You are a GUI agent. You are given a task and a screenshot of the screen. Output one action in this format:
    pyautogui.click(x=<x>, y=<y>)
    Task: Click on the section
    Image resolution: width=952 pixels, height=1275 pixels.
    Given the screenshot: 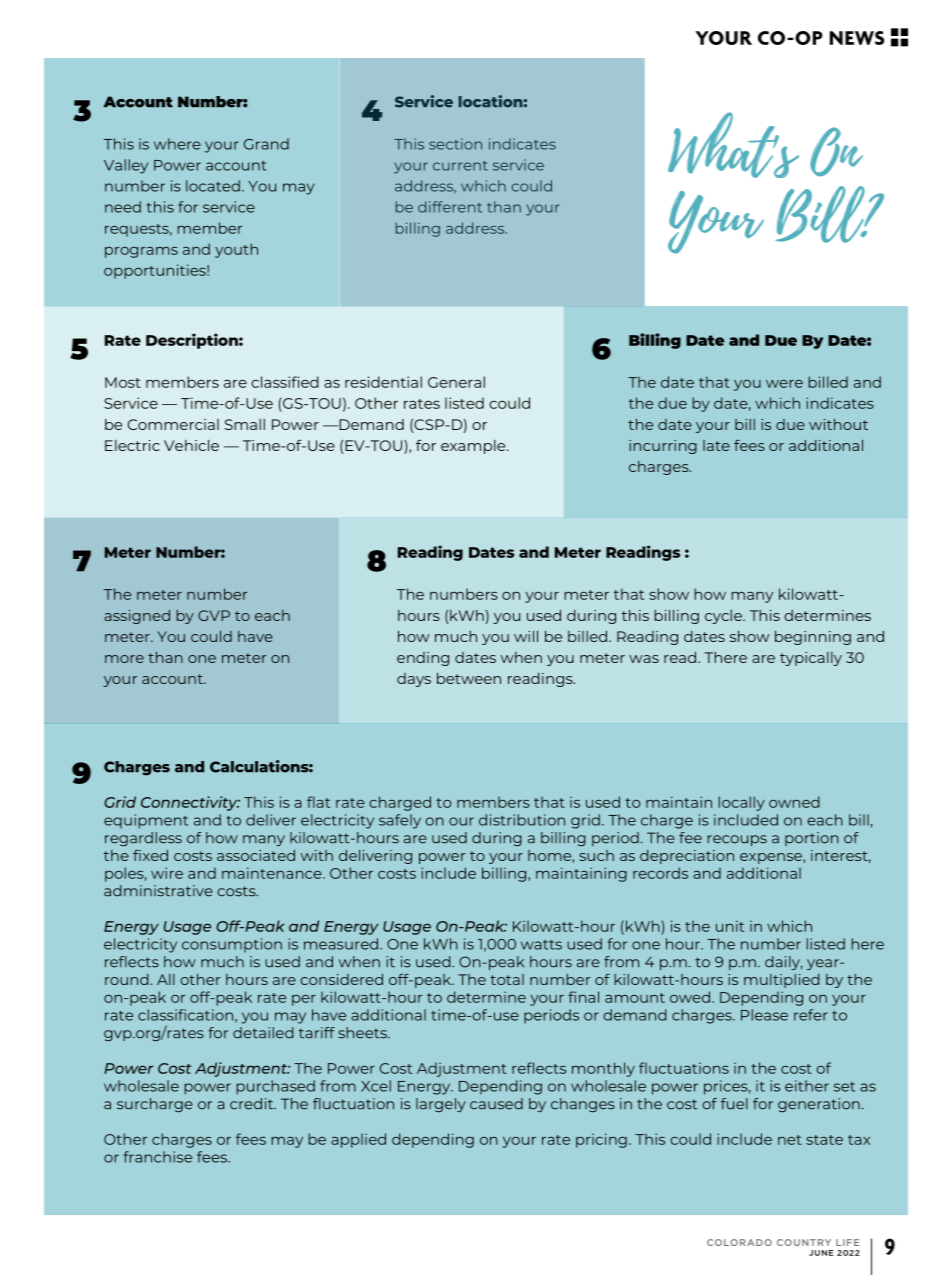 What is the action you would take?
    pyautogui.click(x=455, y=144)
